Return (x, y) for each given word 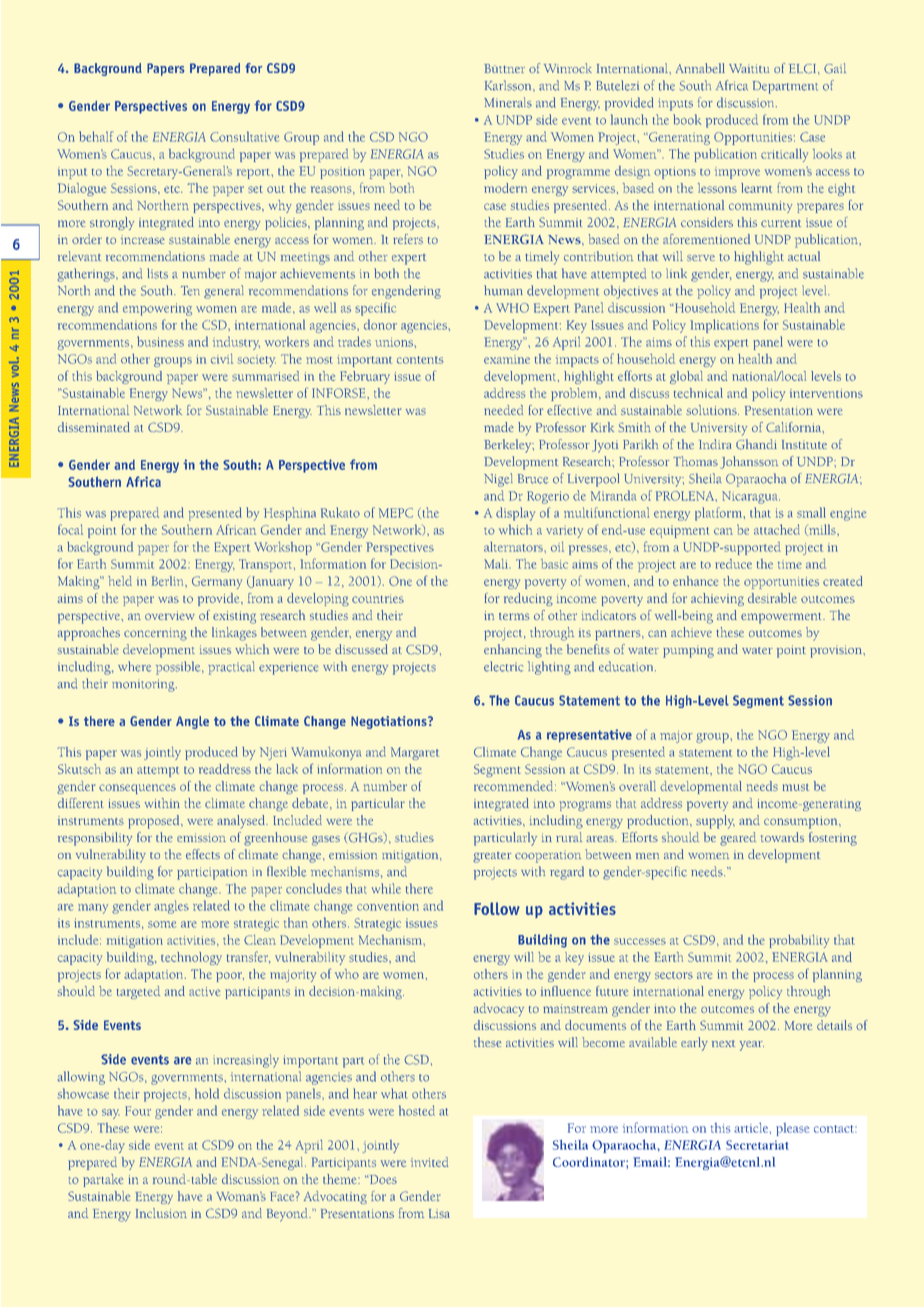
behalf (96, 136)
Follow (497, 908)
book (687, 119)
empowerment (782, 618)
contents (420, 360)
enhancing (513, 651)
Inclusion (161, 1213)
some (162, 924)
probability (799, 941)
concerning (155, 634)
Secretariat (757, 1145)
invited (429, 1162)
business (160, 341)
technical (698, 393)
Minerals (508, 102)
